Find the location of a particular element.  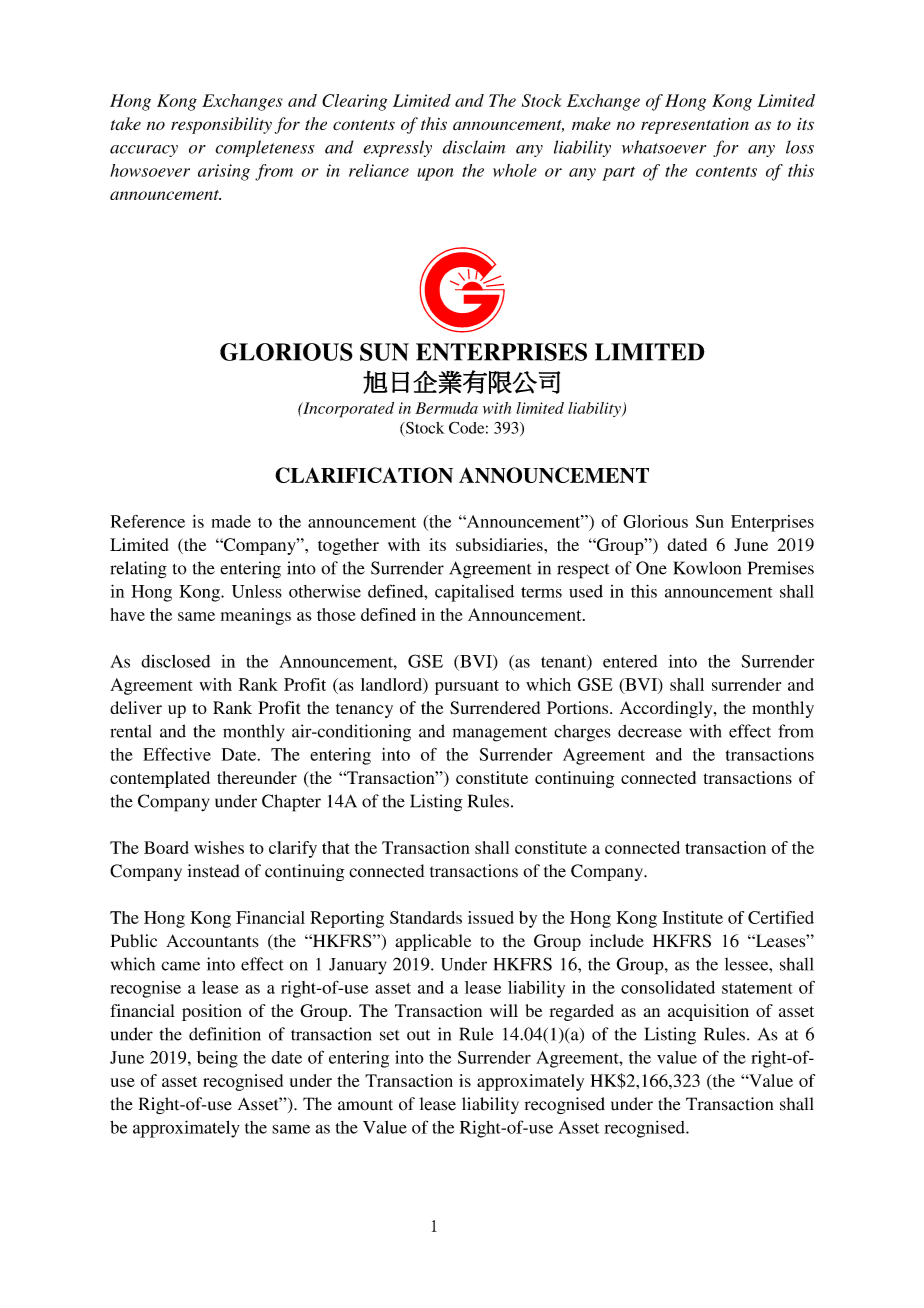

Premises is located at coordinates (781, 568).
